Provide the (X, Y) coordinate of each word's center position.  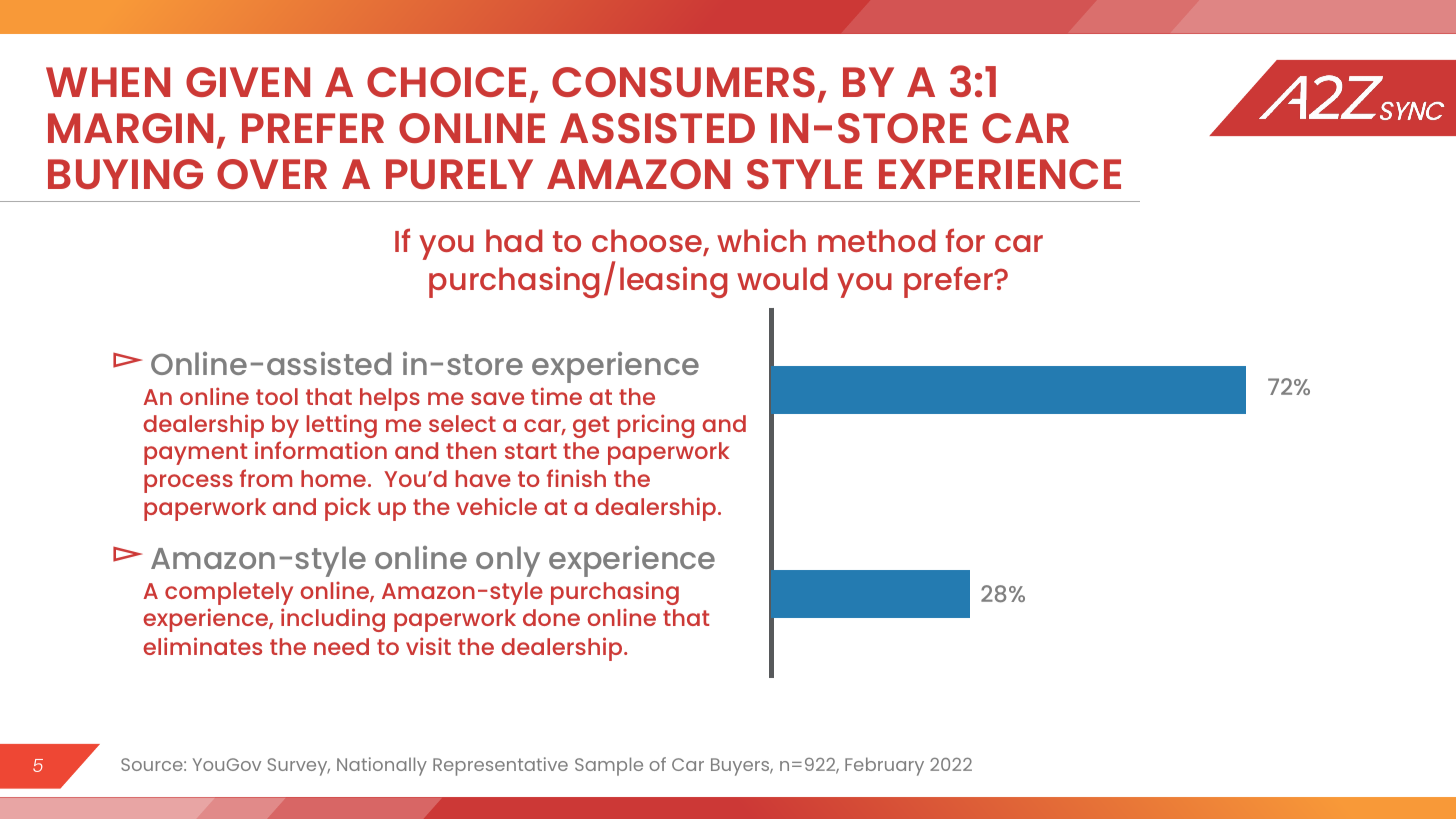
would (782, 278)
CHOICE (446, 82)
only (508, 561)
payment (195, 454)
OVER (272, 174)
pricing (656, 426)
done (551, 617)
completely (229, 593)
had (514, 240)
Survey (299, 767)
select (462, 423)
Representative (500, 766)
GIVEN (248, 82)
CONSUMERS (683, 82)
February (884, 766)
